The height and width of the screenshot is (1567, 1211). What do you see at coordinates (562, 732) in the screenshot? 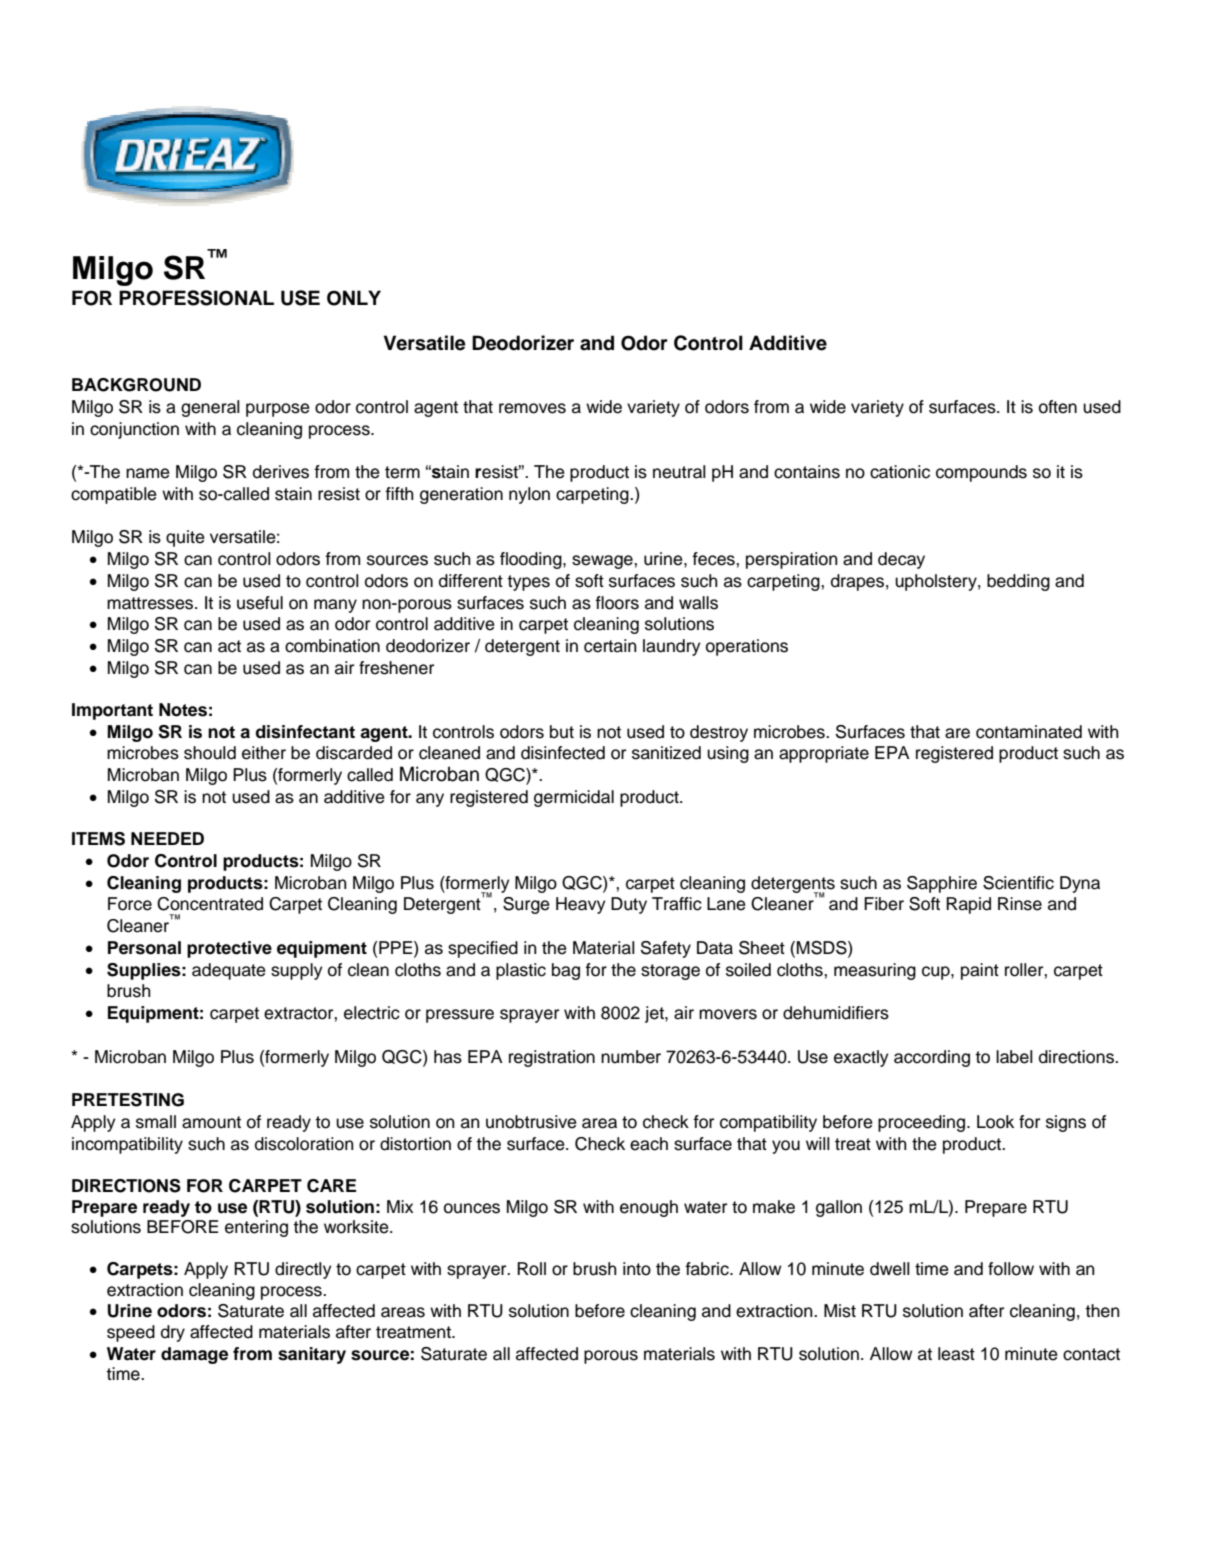
I see `but` at bounding box center [562, 732].
